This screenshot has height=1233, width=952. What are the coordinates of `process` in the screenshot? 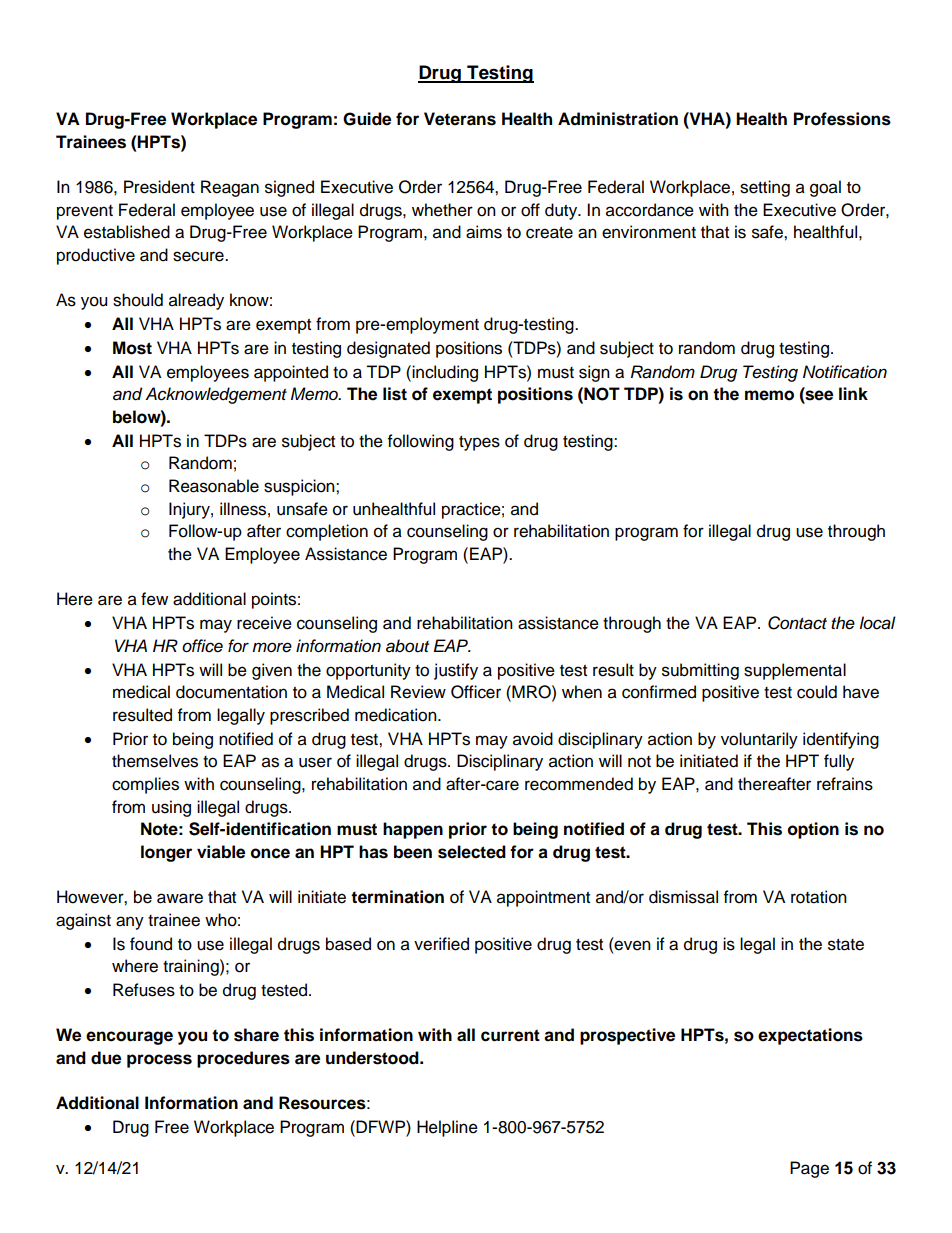 It's located at (159, 1061).
